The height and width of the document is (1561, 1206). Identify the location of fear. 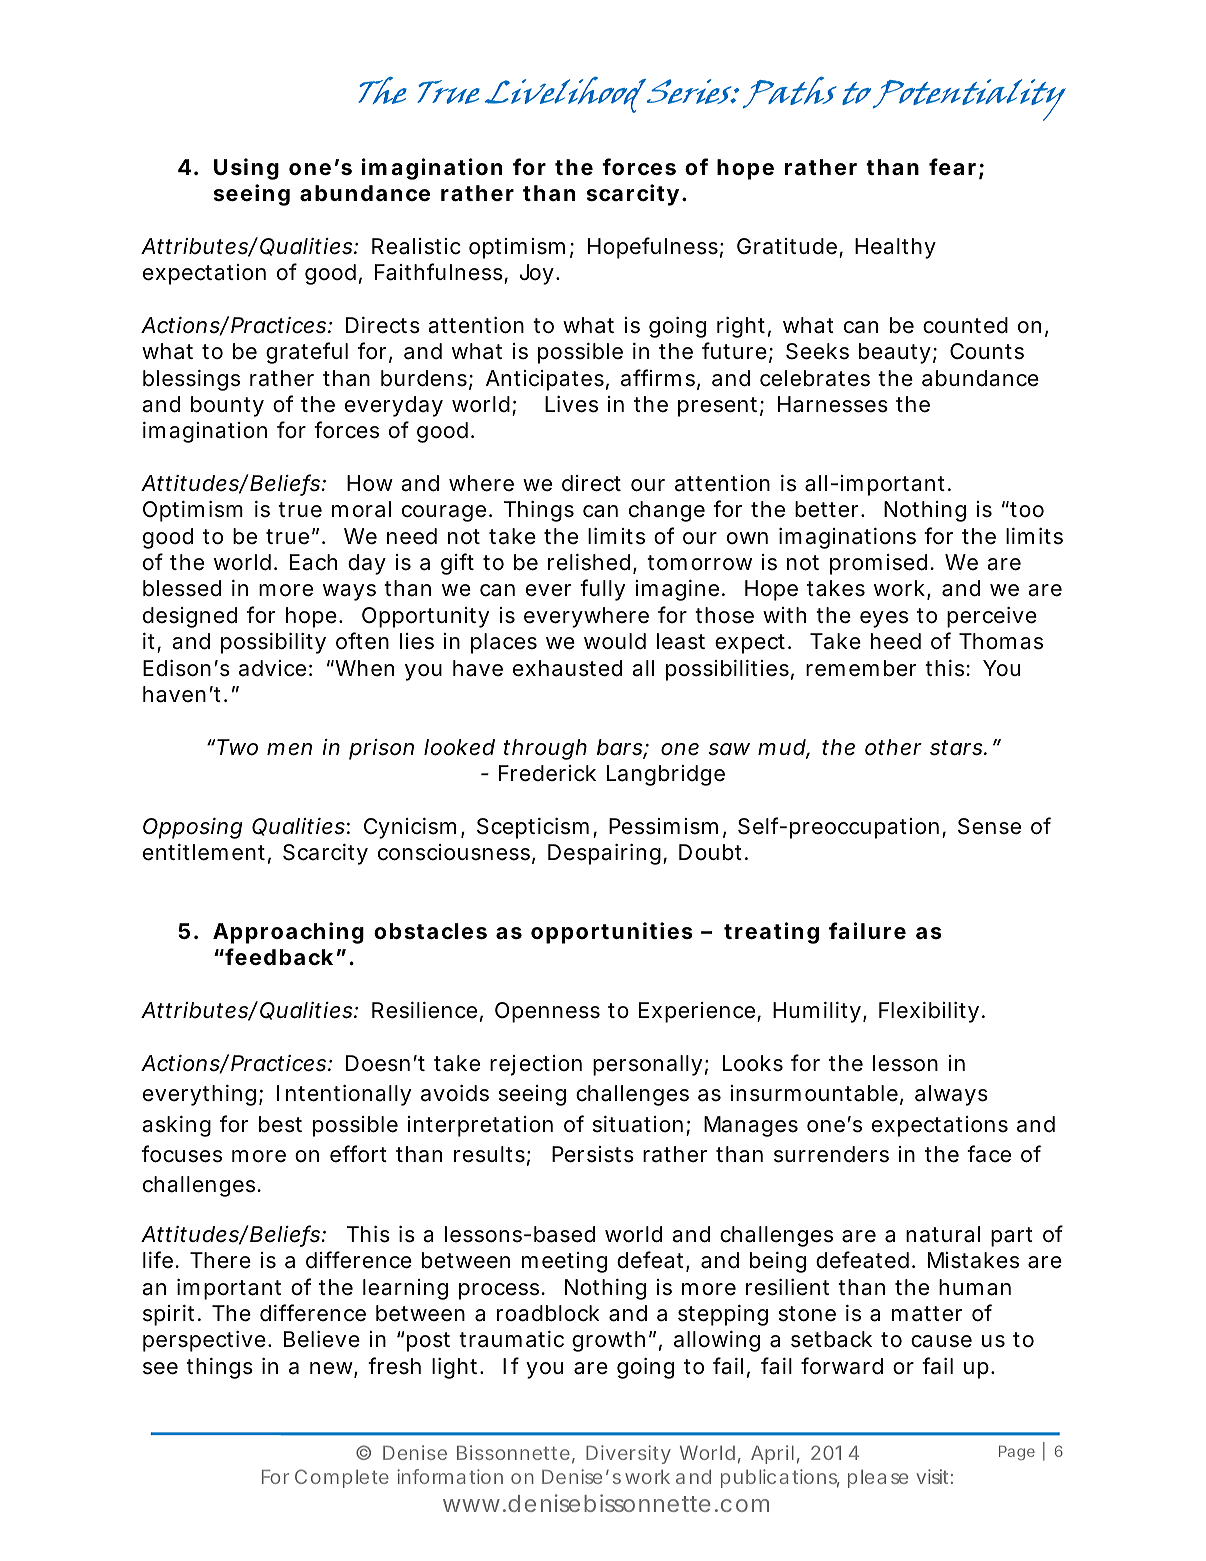
(952, 167).
